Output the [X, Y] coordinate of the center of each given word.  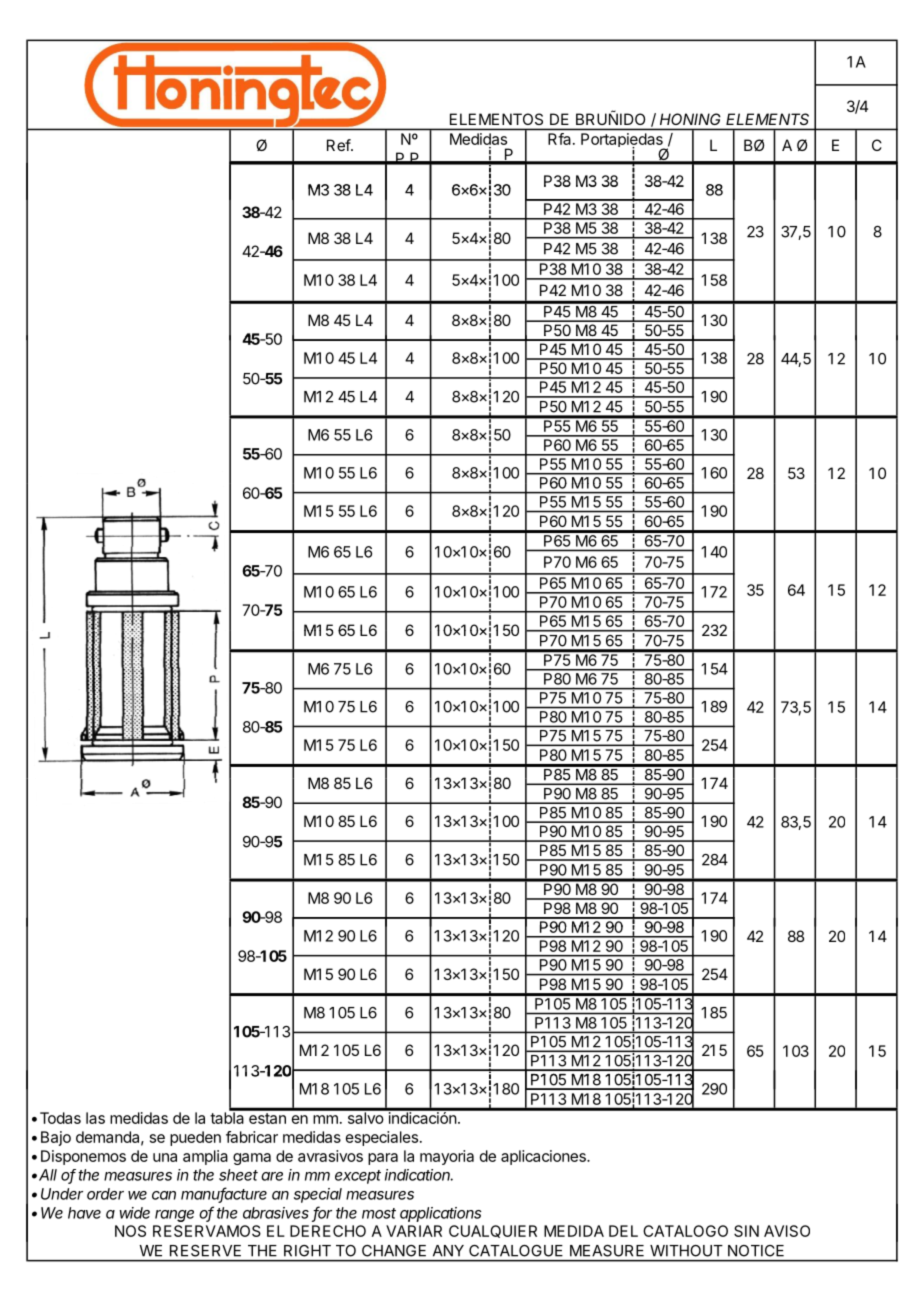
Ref [339, 145]
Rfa [559, 139]
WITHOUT [686, 1251]
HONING [690, 119]
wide [134, 1213]
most [379, 1213]
